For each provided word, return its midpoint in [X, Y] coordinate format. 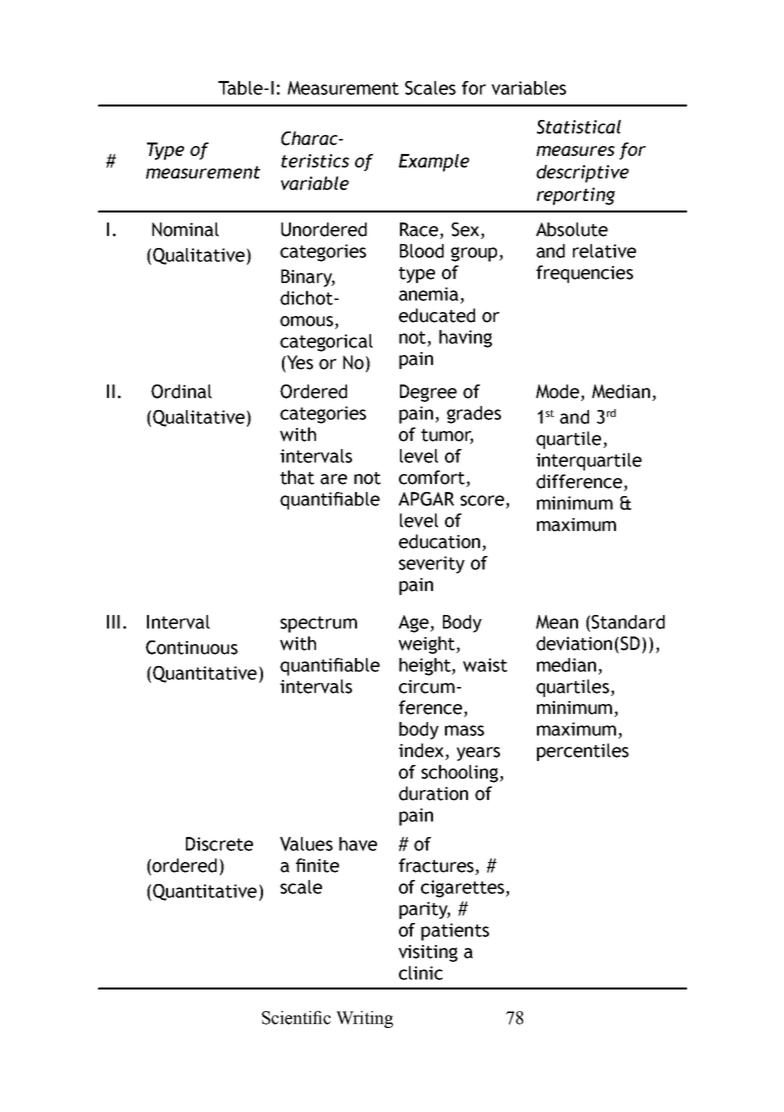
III [113, 622]
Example [434, 163]
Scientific [296, 1018]
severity [432, 565]
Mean [557, 622]
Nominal [185, 229]
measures [575, 151]
